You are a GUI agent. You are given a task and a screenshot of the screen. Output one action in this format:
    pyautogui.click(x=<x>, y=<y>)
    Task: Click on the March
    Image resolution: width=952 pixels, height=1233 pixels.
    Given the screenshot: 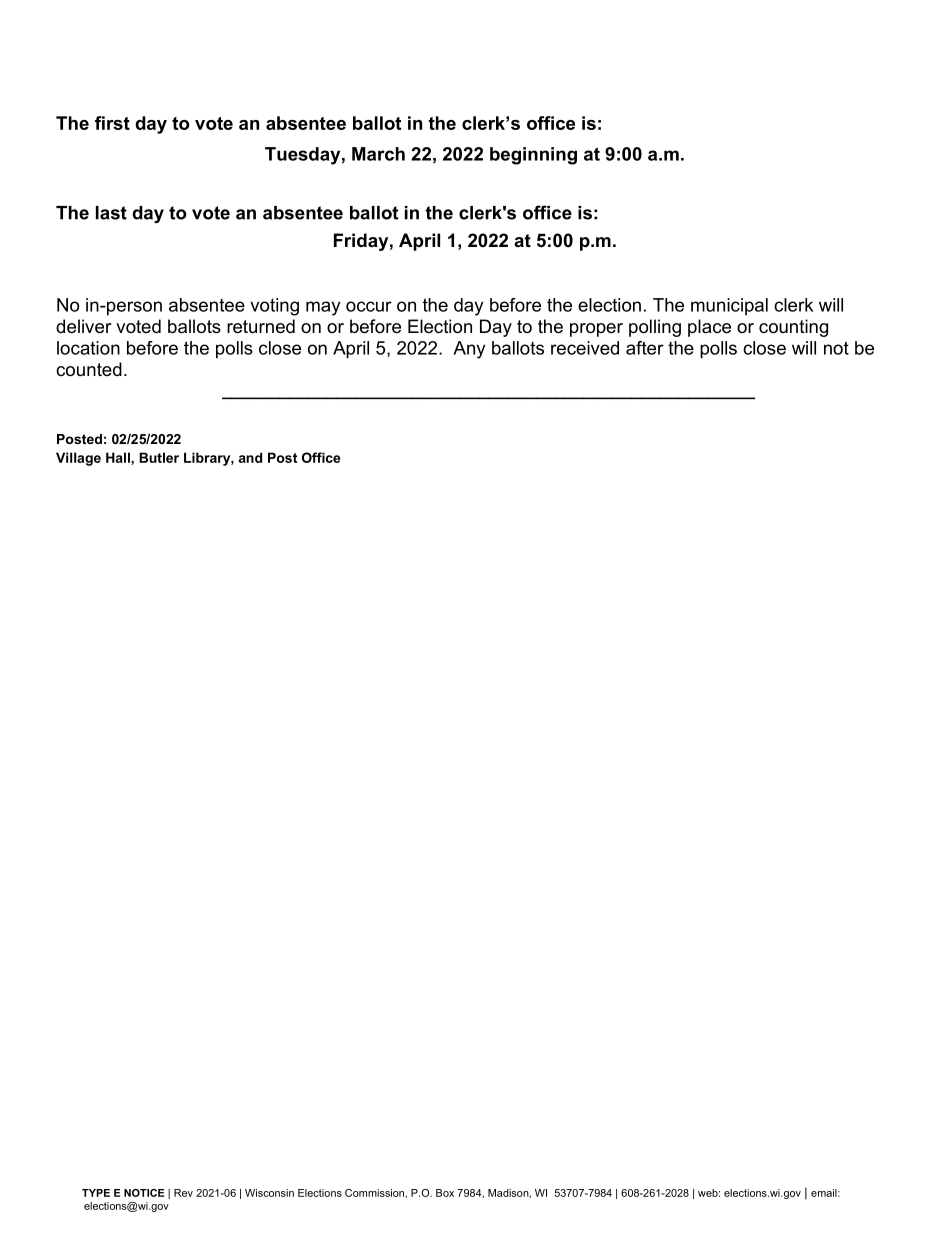 What is the action you would take?
    pyautogui.click(x=378, y=154)
